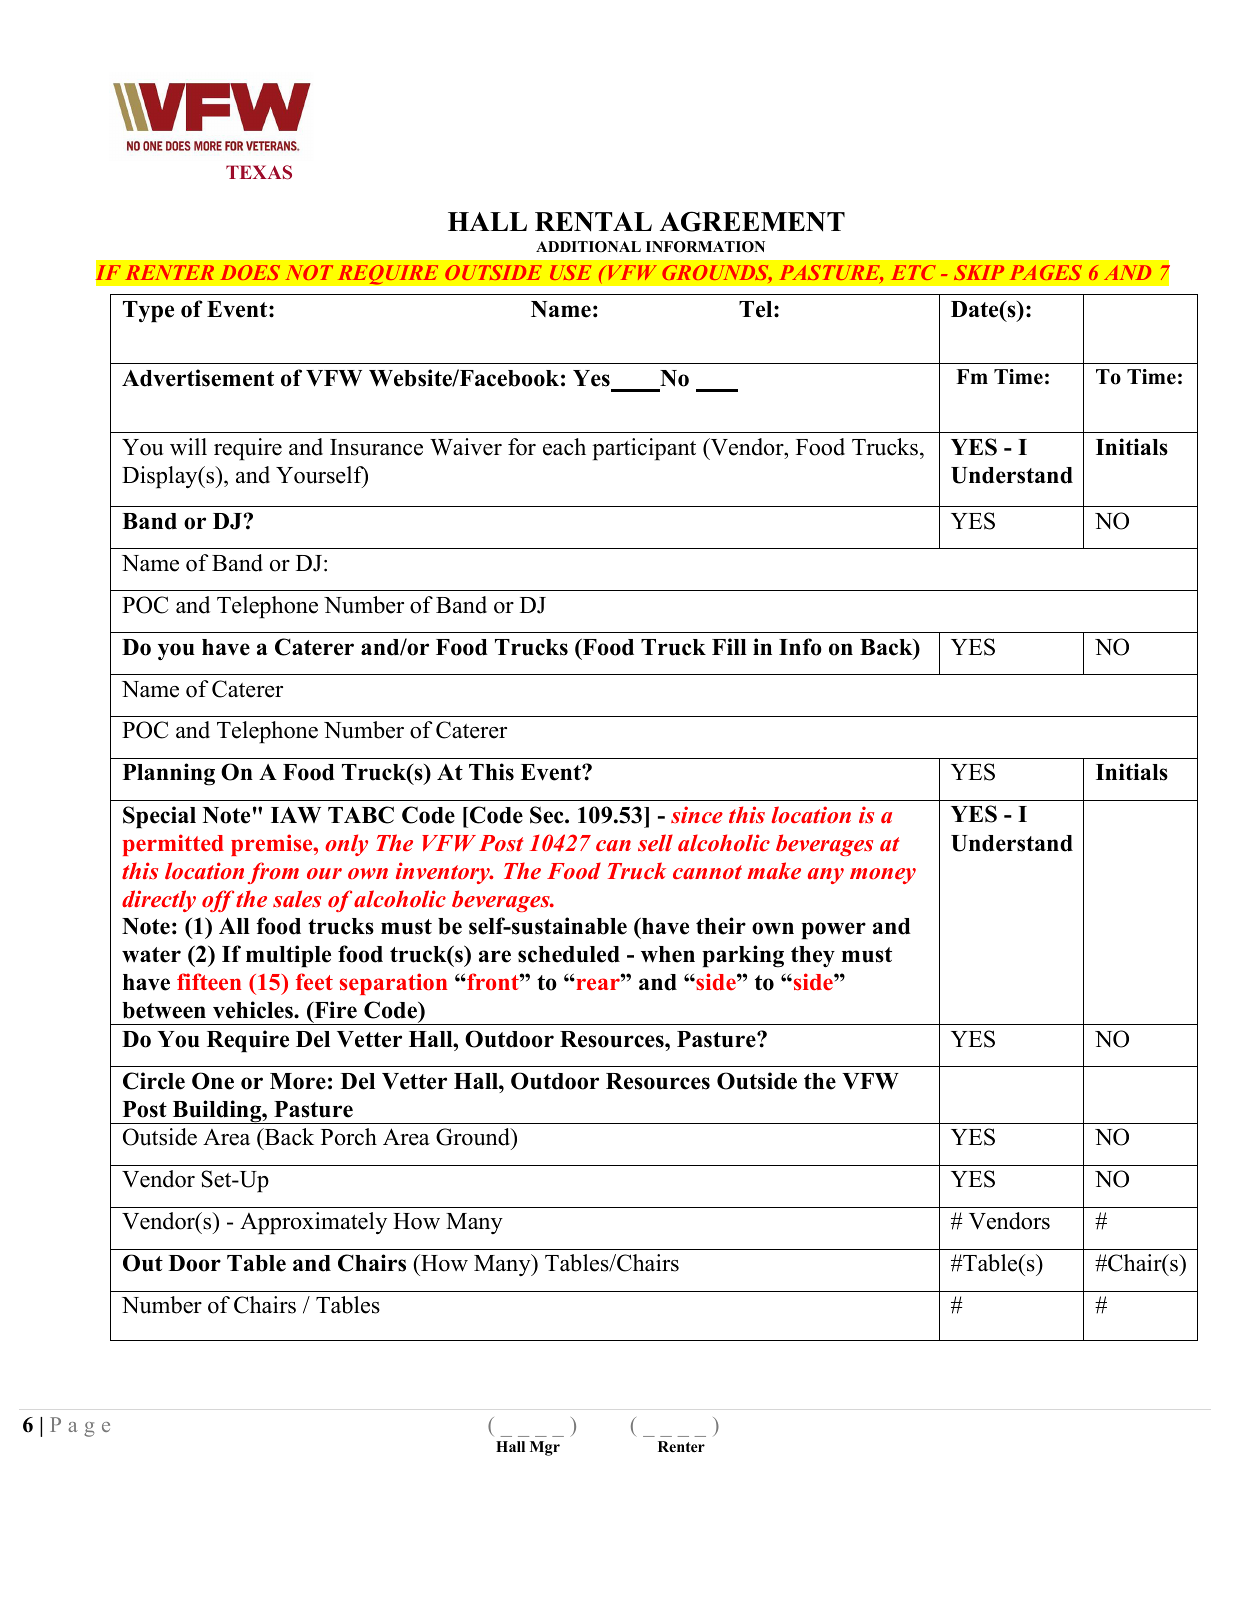  What do you see at coordinates (914, 272) in the screenshot?
I see `ETC` at bounding box center [914, 272].
